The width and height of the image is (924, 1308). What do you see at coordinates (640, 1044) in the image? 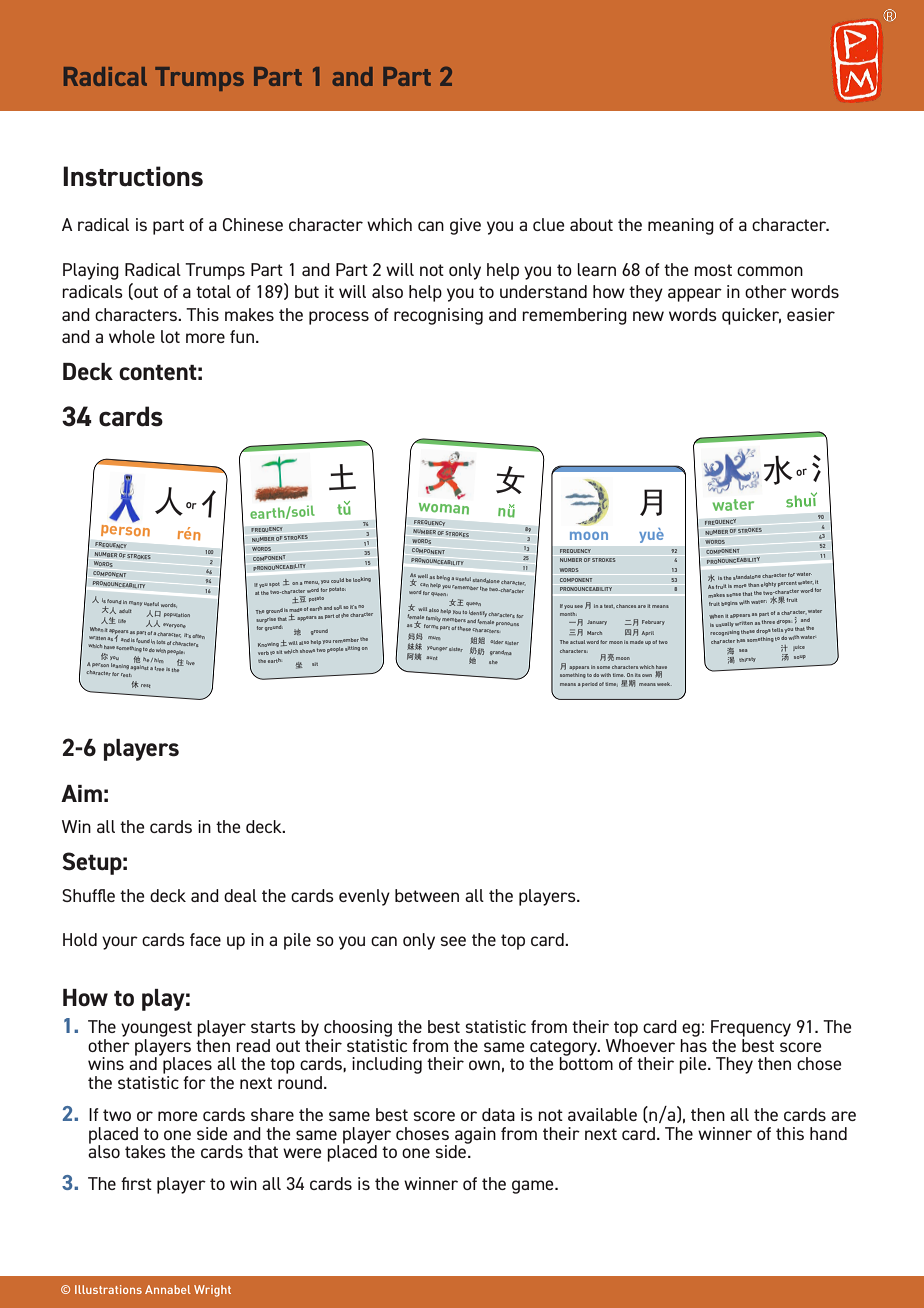
I see `Whoever` at bounding box center [640, 1044].
